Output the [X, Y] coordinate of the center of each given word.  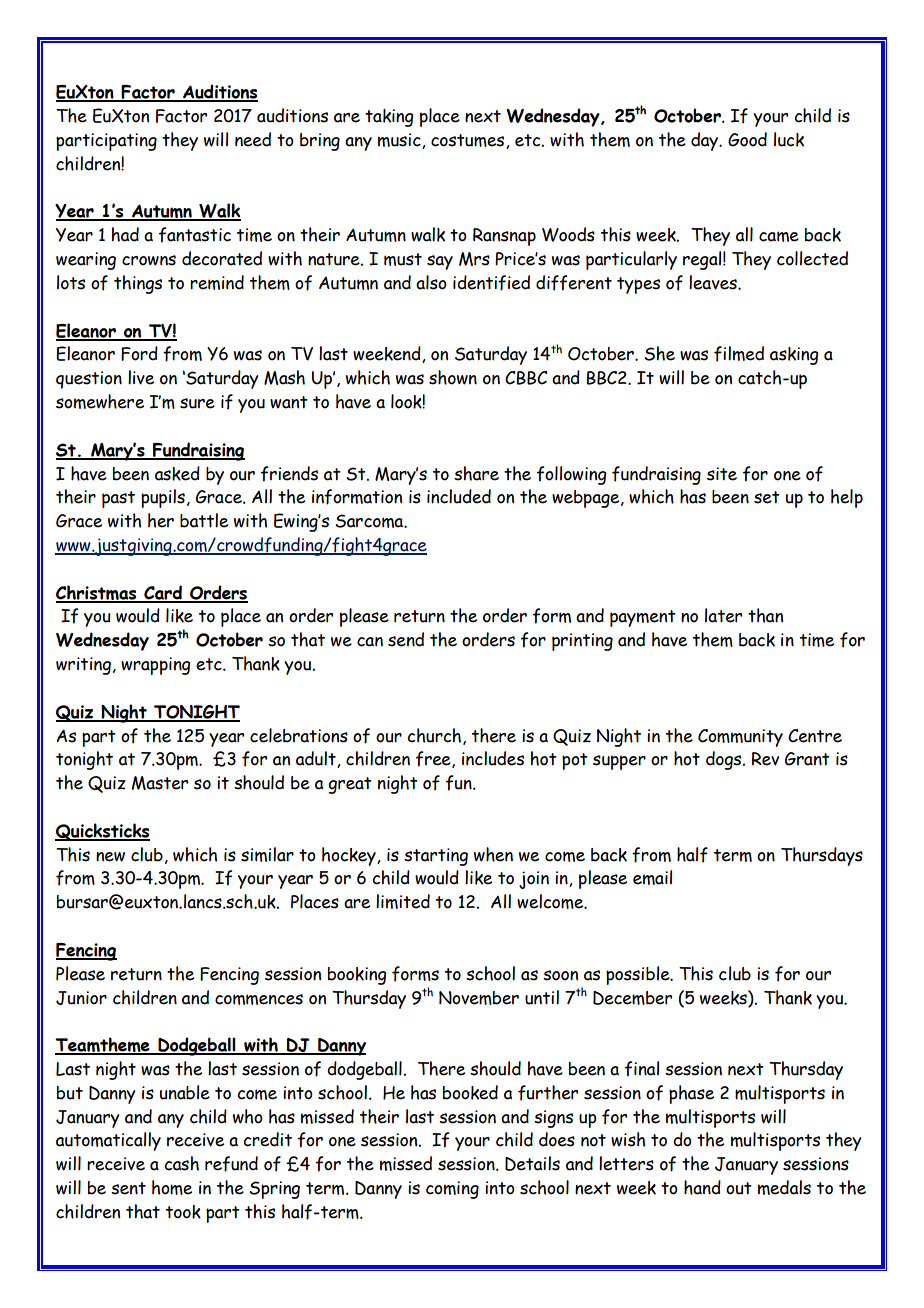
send [406, 639]
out [739, 1188]
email [652, 877]
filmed [739, 354]
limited [403, 901]
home [172, 1187]
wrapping [156, 666]
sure [197, 403]
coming [452, 1190]
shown [453, 377]
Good [747, 139]
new [110, 857]
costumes [469, 141]
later [723, 615]
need [253, 139]
